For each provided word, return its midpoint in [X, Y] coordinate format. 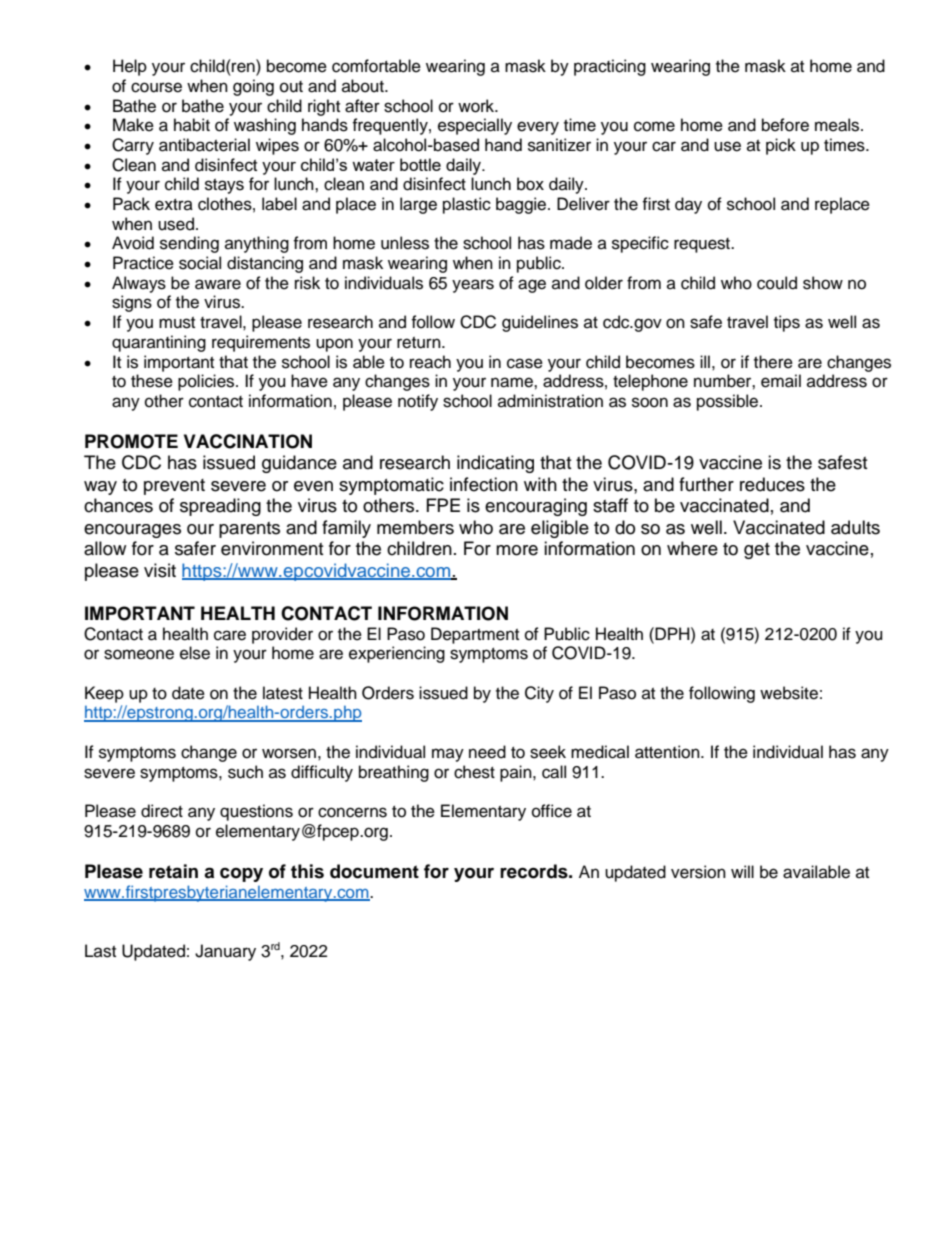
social [200, 263]
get [757, 551]
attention [668, 752]
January [225, 952]
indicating [495, 464]
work [477, 106]
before [785, 125]
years [473, 286]
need [487, 752]
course [156, 87]
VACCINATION [248, 441]
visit [160, 570]
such [245, 772]
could [777, 283]
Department [475, 635]
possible [729, 402]
